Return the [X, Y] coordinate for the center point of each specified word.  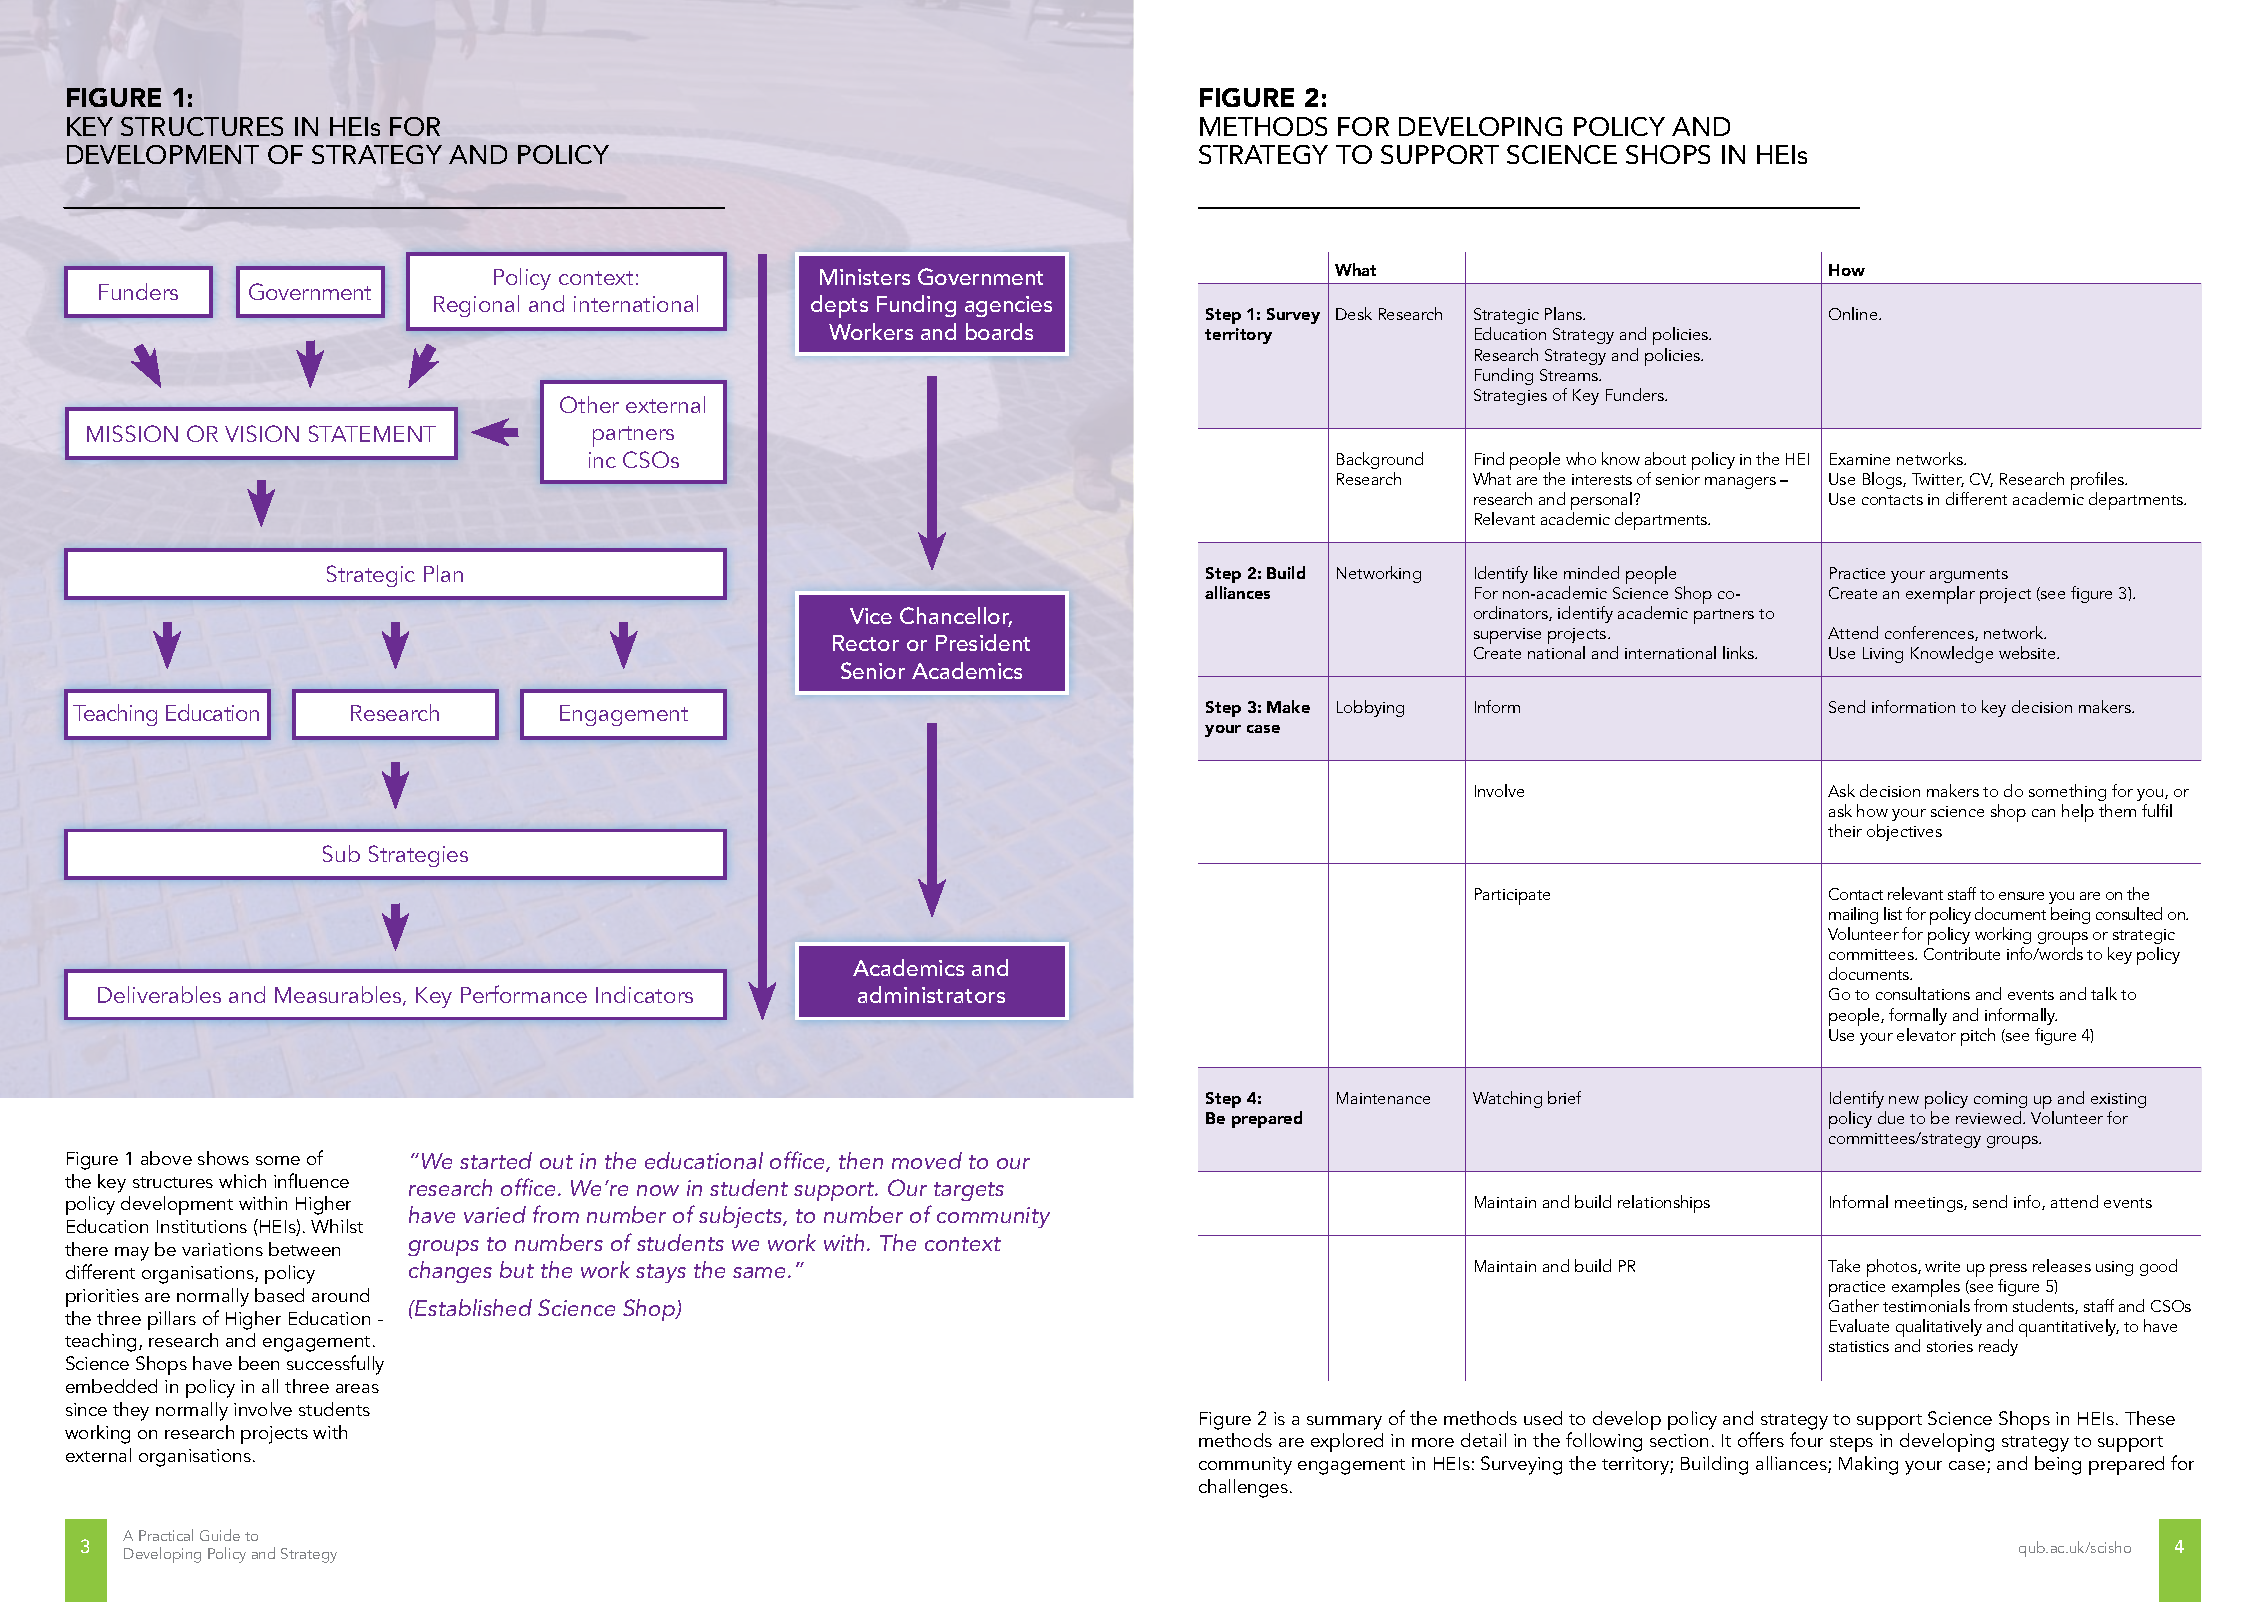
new [1904, 1100]
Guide [220, 1535]
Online [1854, 313]
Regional [476, 306]
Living [1883, 655]
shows [223, 1158]
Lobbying [1370, 708]
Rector [866, 643]
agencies [1008, 306]
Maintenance [1383, 1098]
